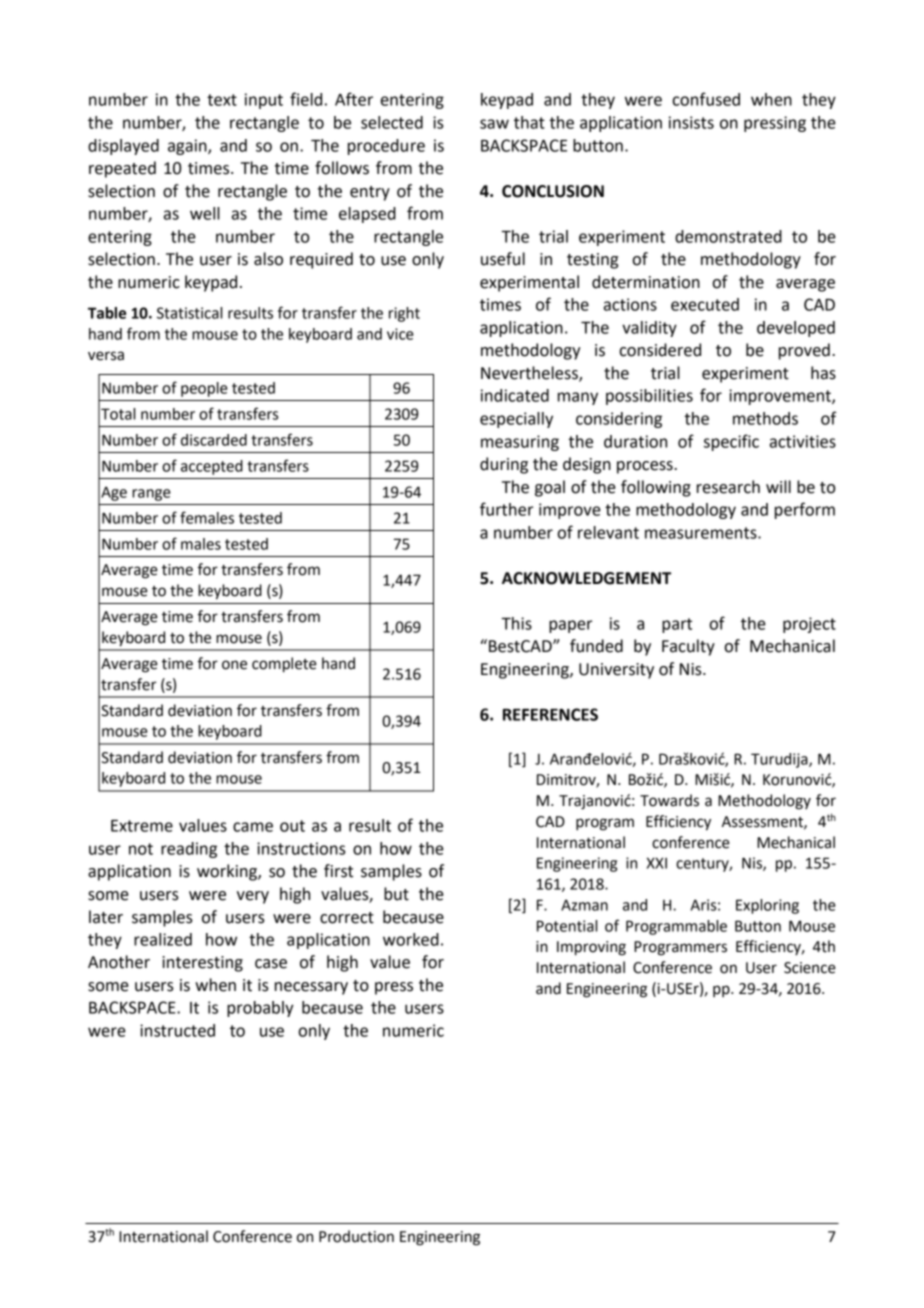 The width and height of the page is (924, 1308). What do you see at coordinates (188, 147) in the page?
I see `again` at bounding box center [188, 147].
